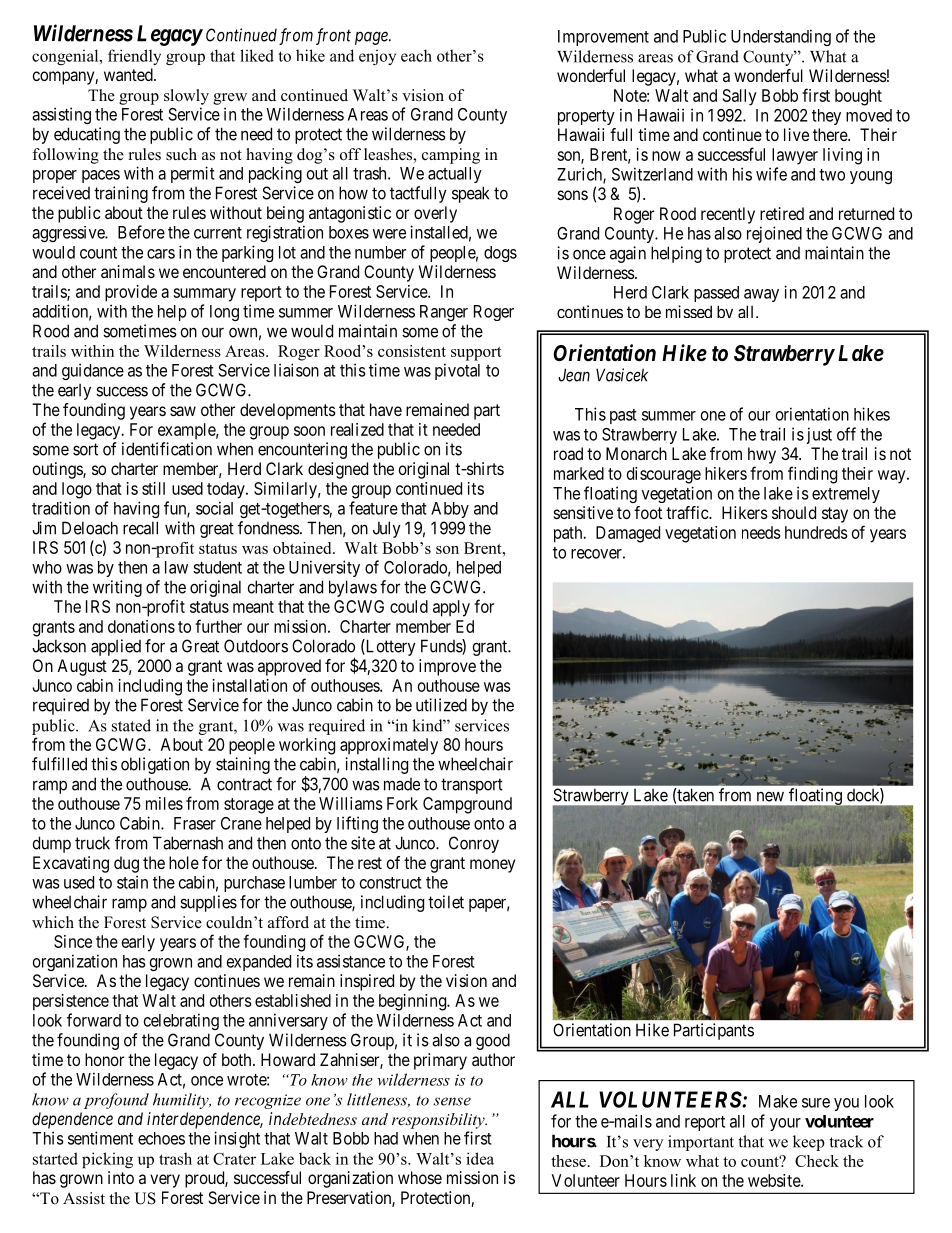  I want to click on donations, so click(141, 626).
